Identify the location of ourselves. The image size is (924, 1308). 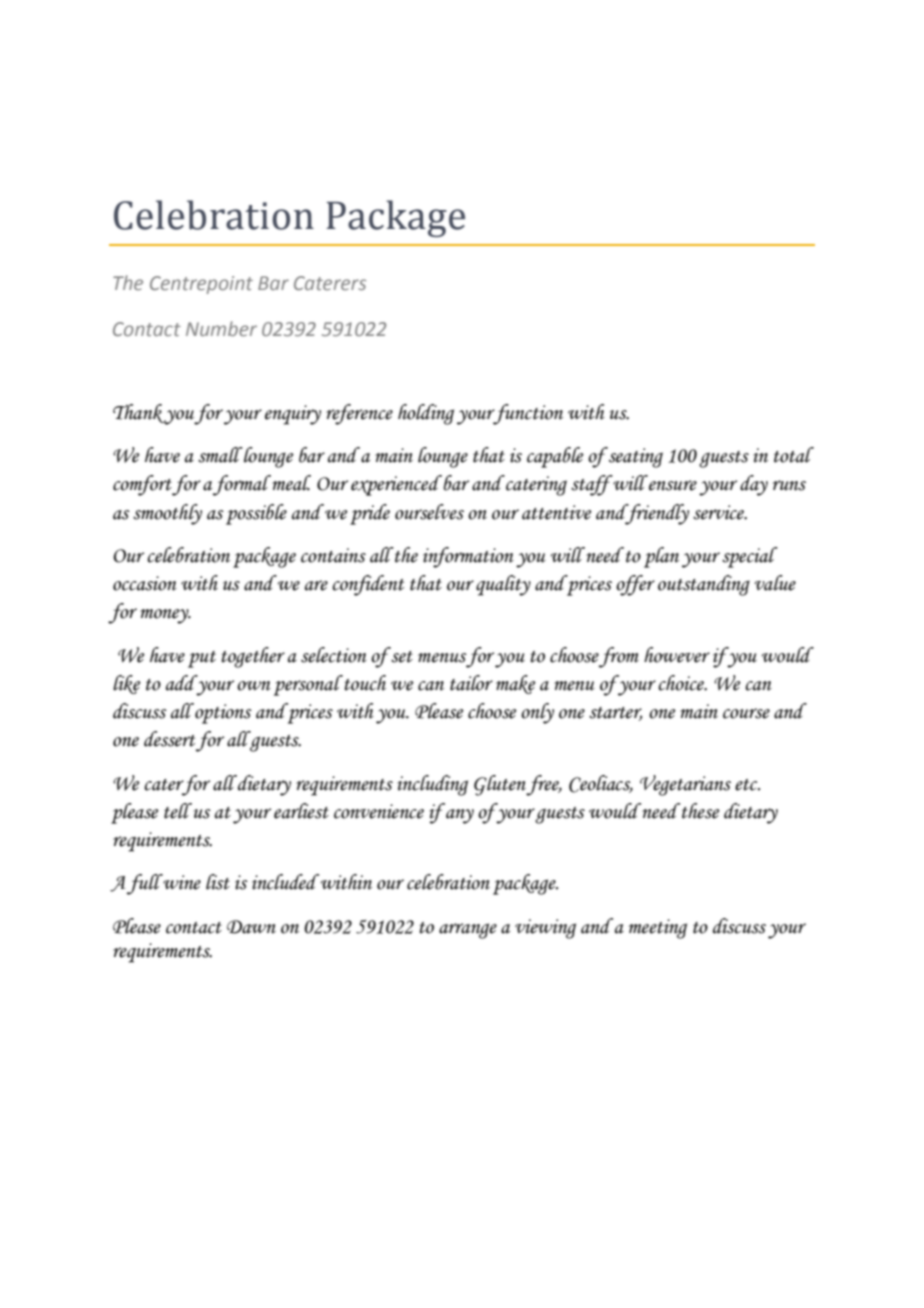
(429, 512).
